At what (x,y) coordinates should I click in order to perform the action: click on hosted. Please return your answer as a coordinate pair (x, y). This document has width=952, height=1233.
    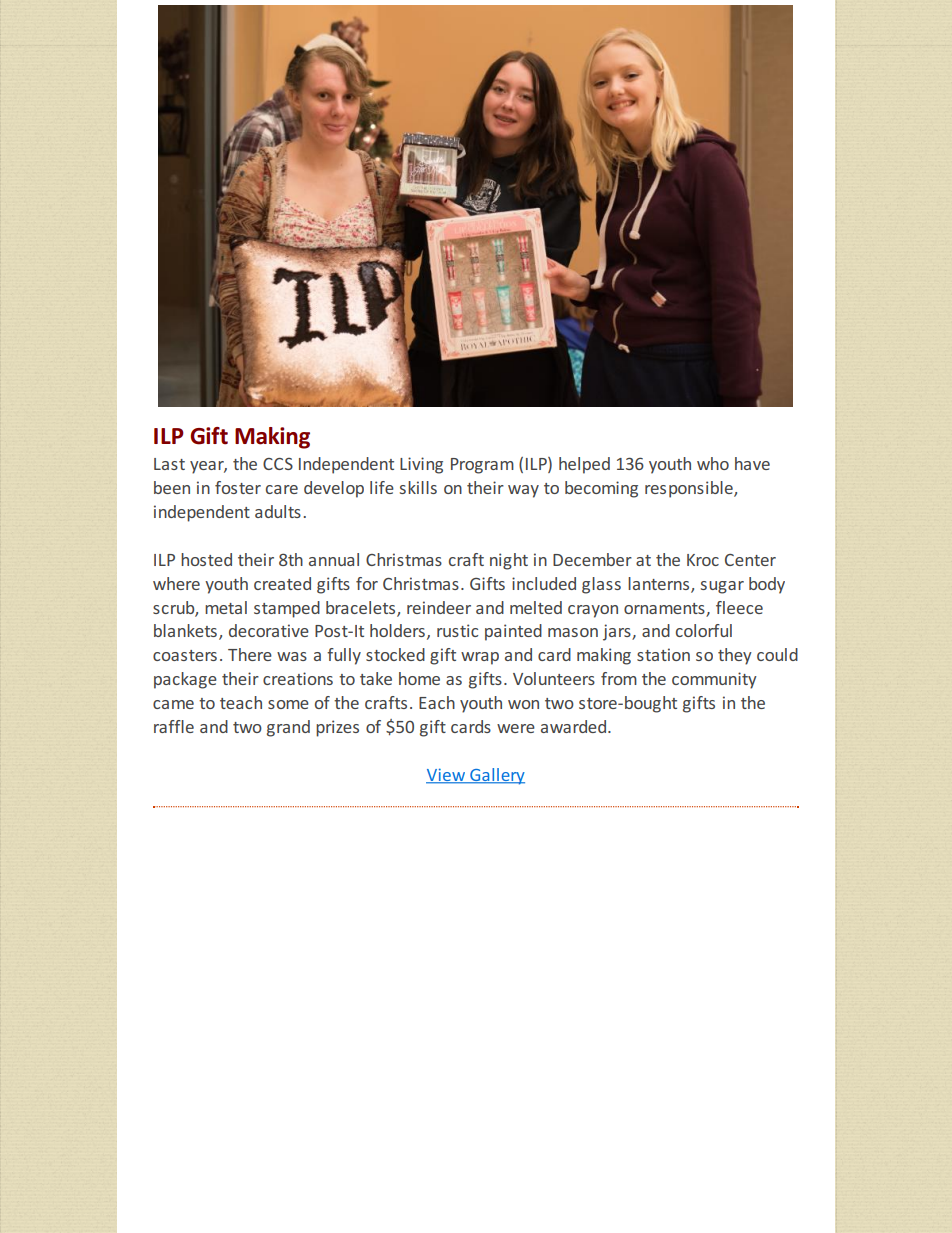
    Looking at the image, I should click on (206, 559).
